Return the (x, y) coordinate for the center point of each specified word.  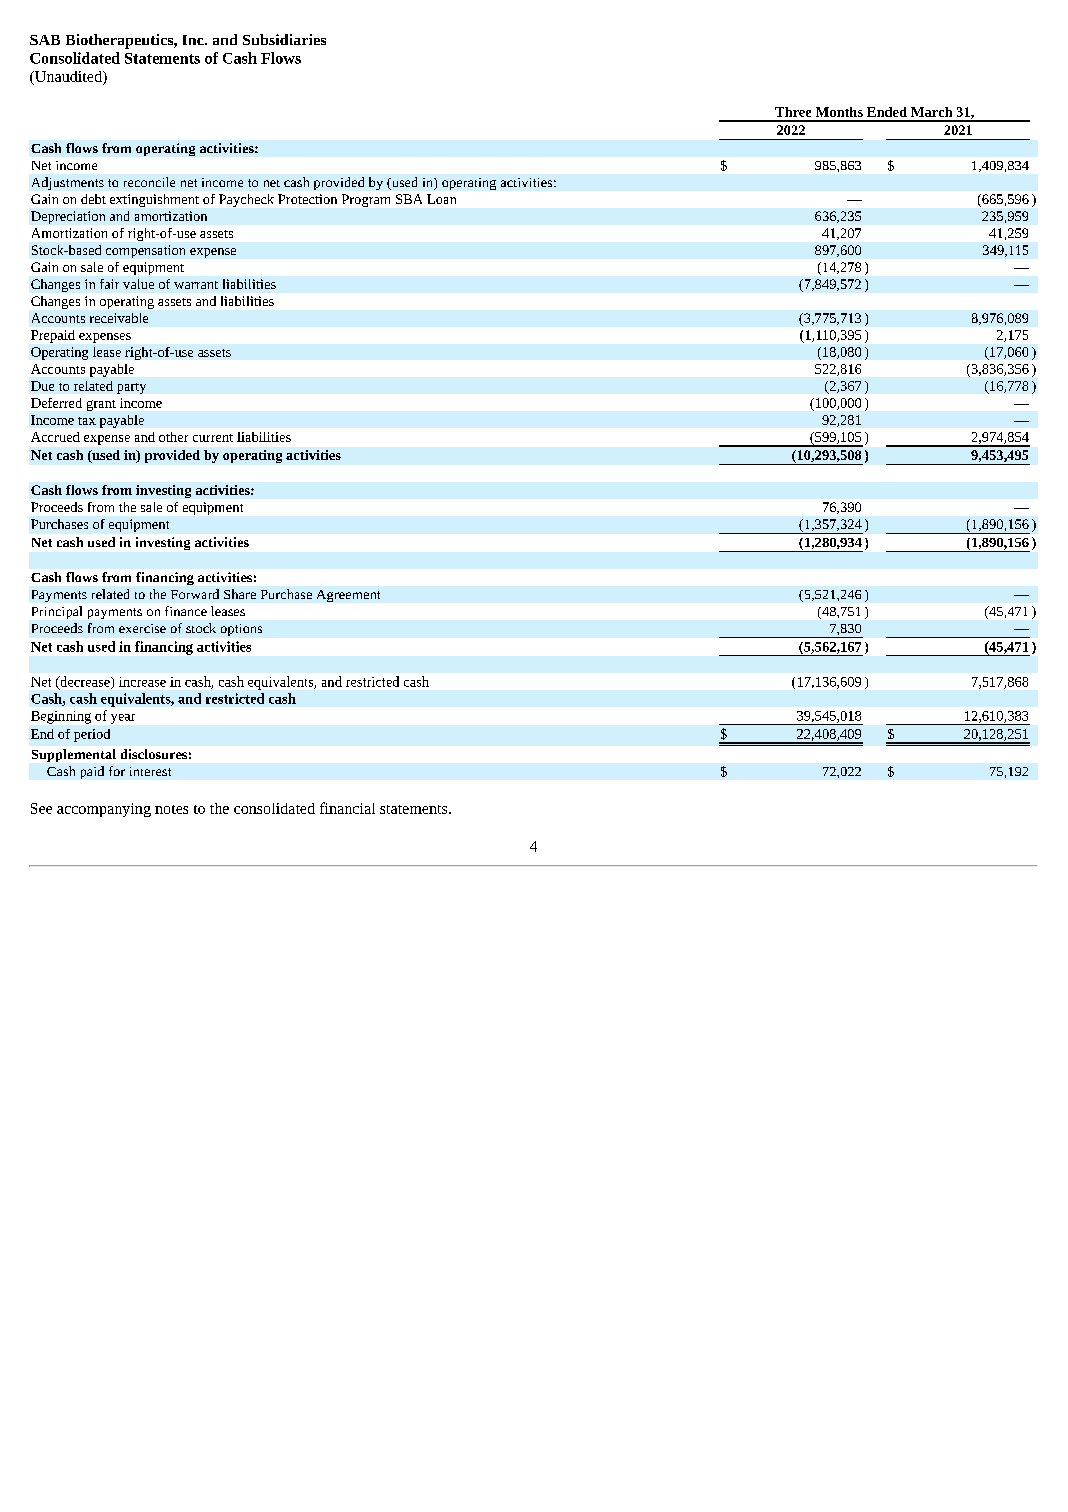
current (213, 438)
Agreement (348, 596)
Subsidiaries (284, 39)
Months (839, 112)
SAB (45, 40)
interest (150, 771)
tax (87, 421)
